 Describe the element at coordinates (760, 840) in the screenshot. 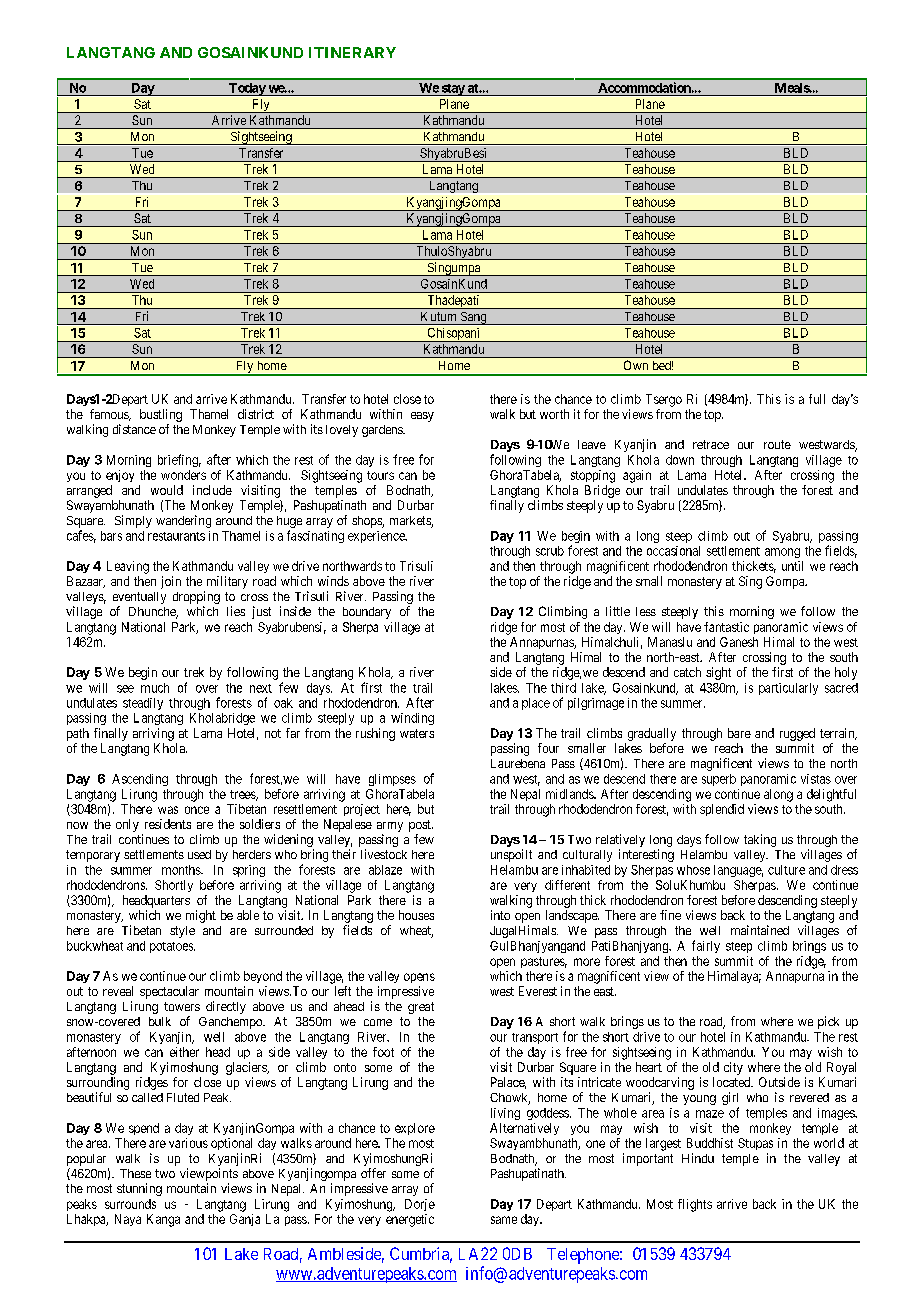

I see `taking` at that location.
